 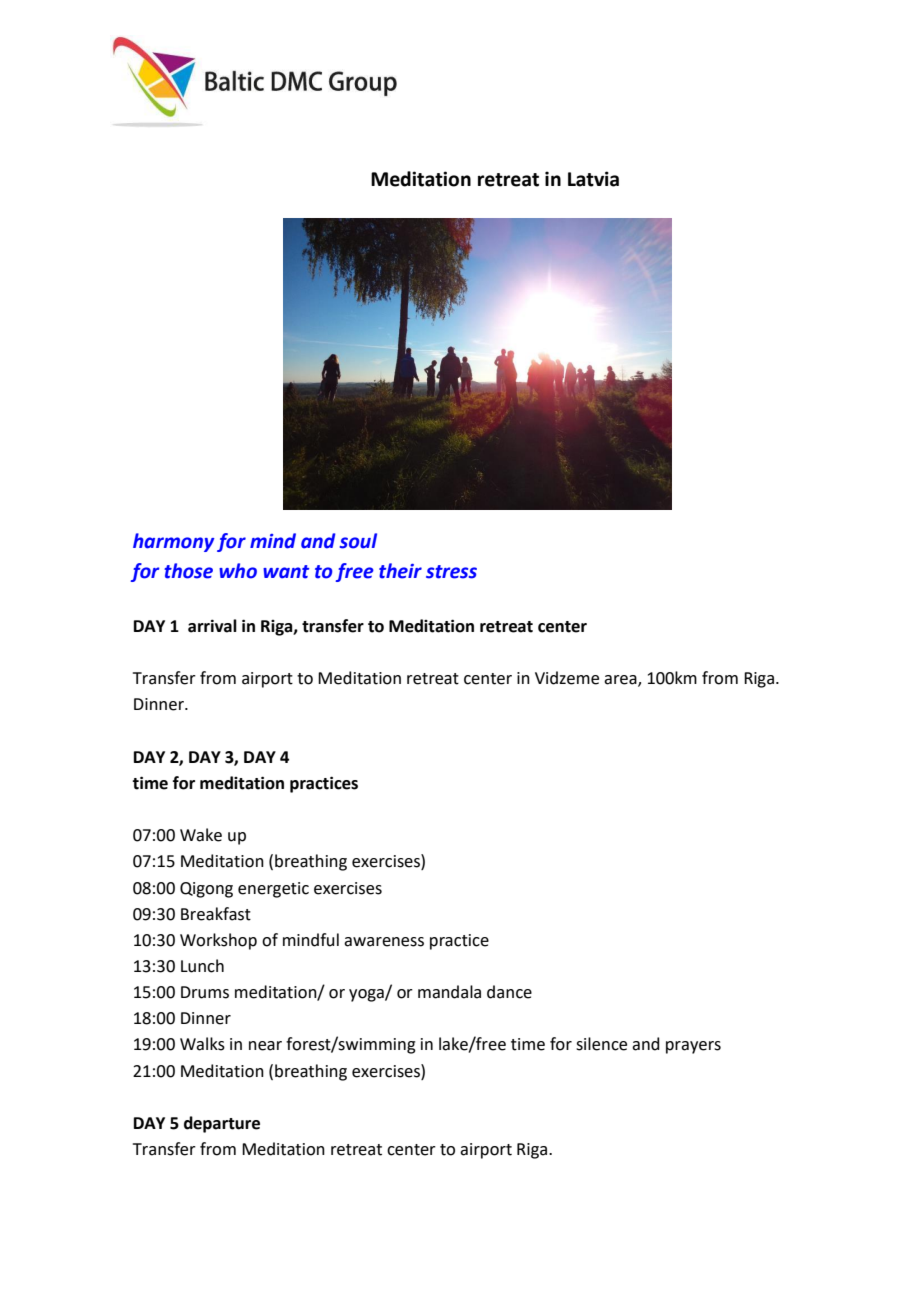 What do you see at coordinates (400, 571) in the document?
I see `their` at bounding box center [400, 571].
